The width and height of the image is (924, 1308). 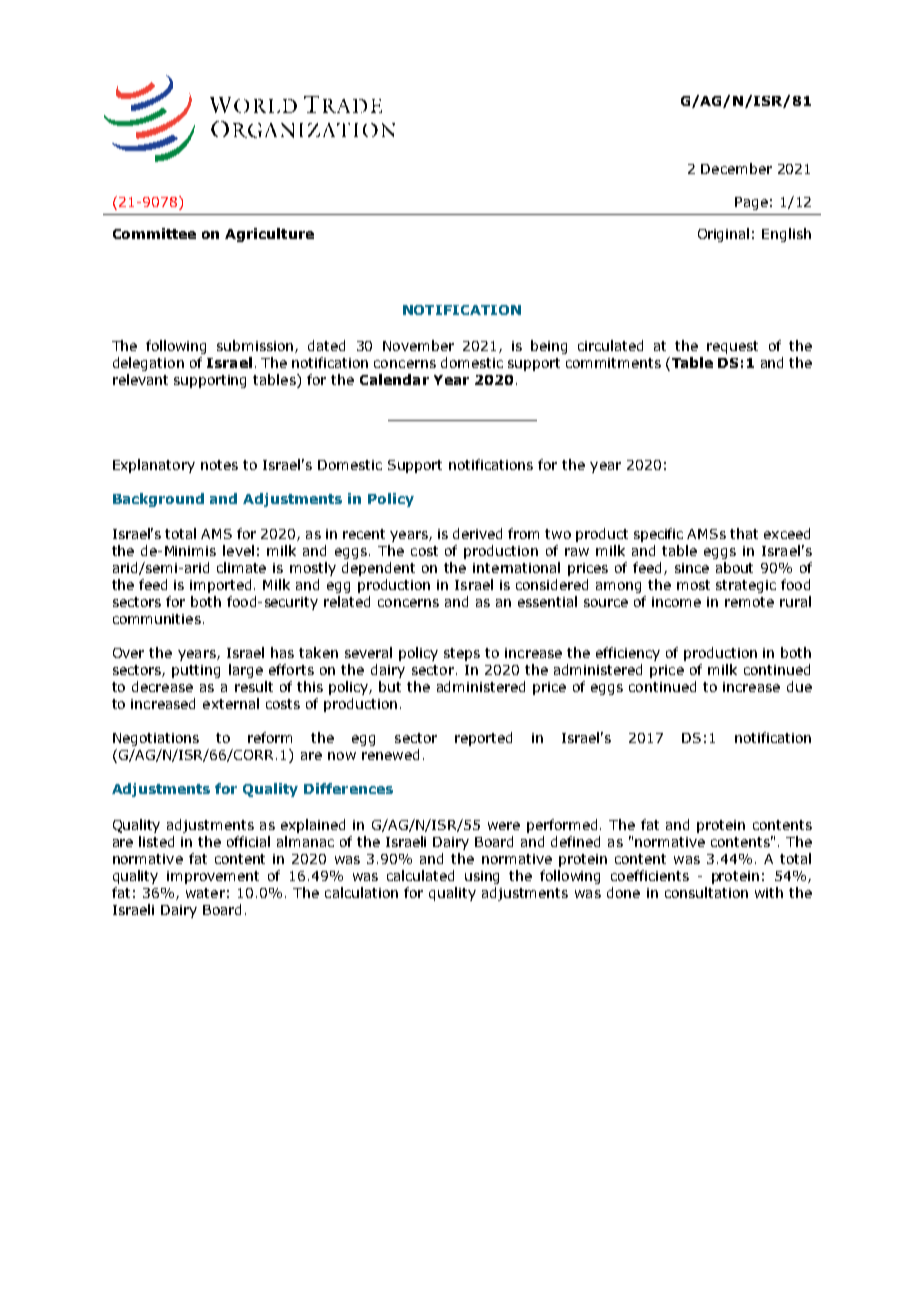 What do you see at coordinates (462, 654) in the image?
I see `steps` at bounding box center [462, 654].
